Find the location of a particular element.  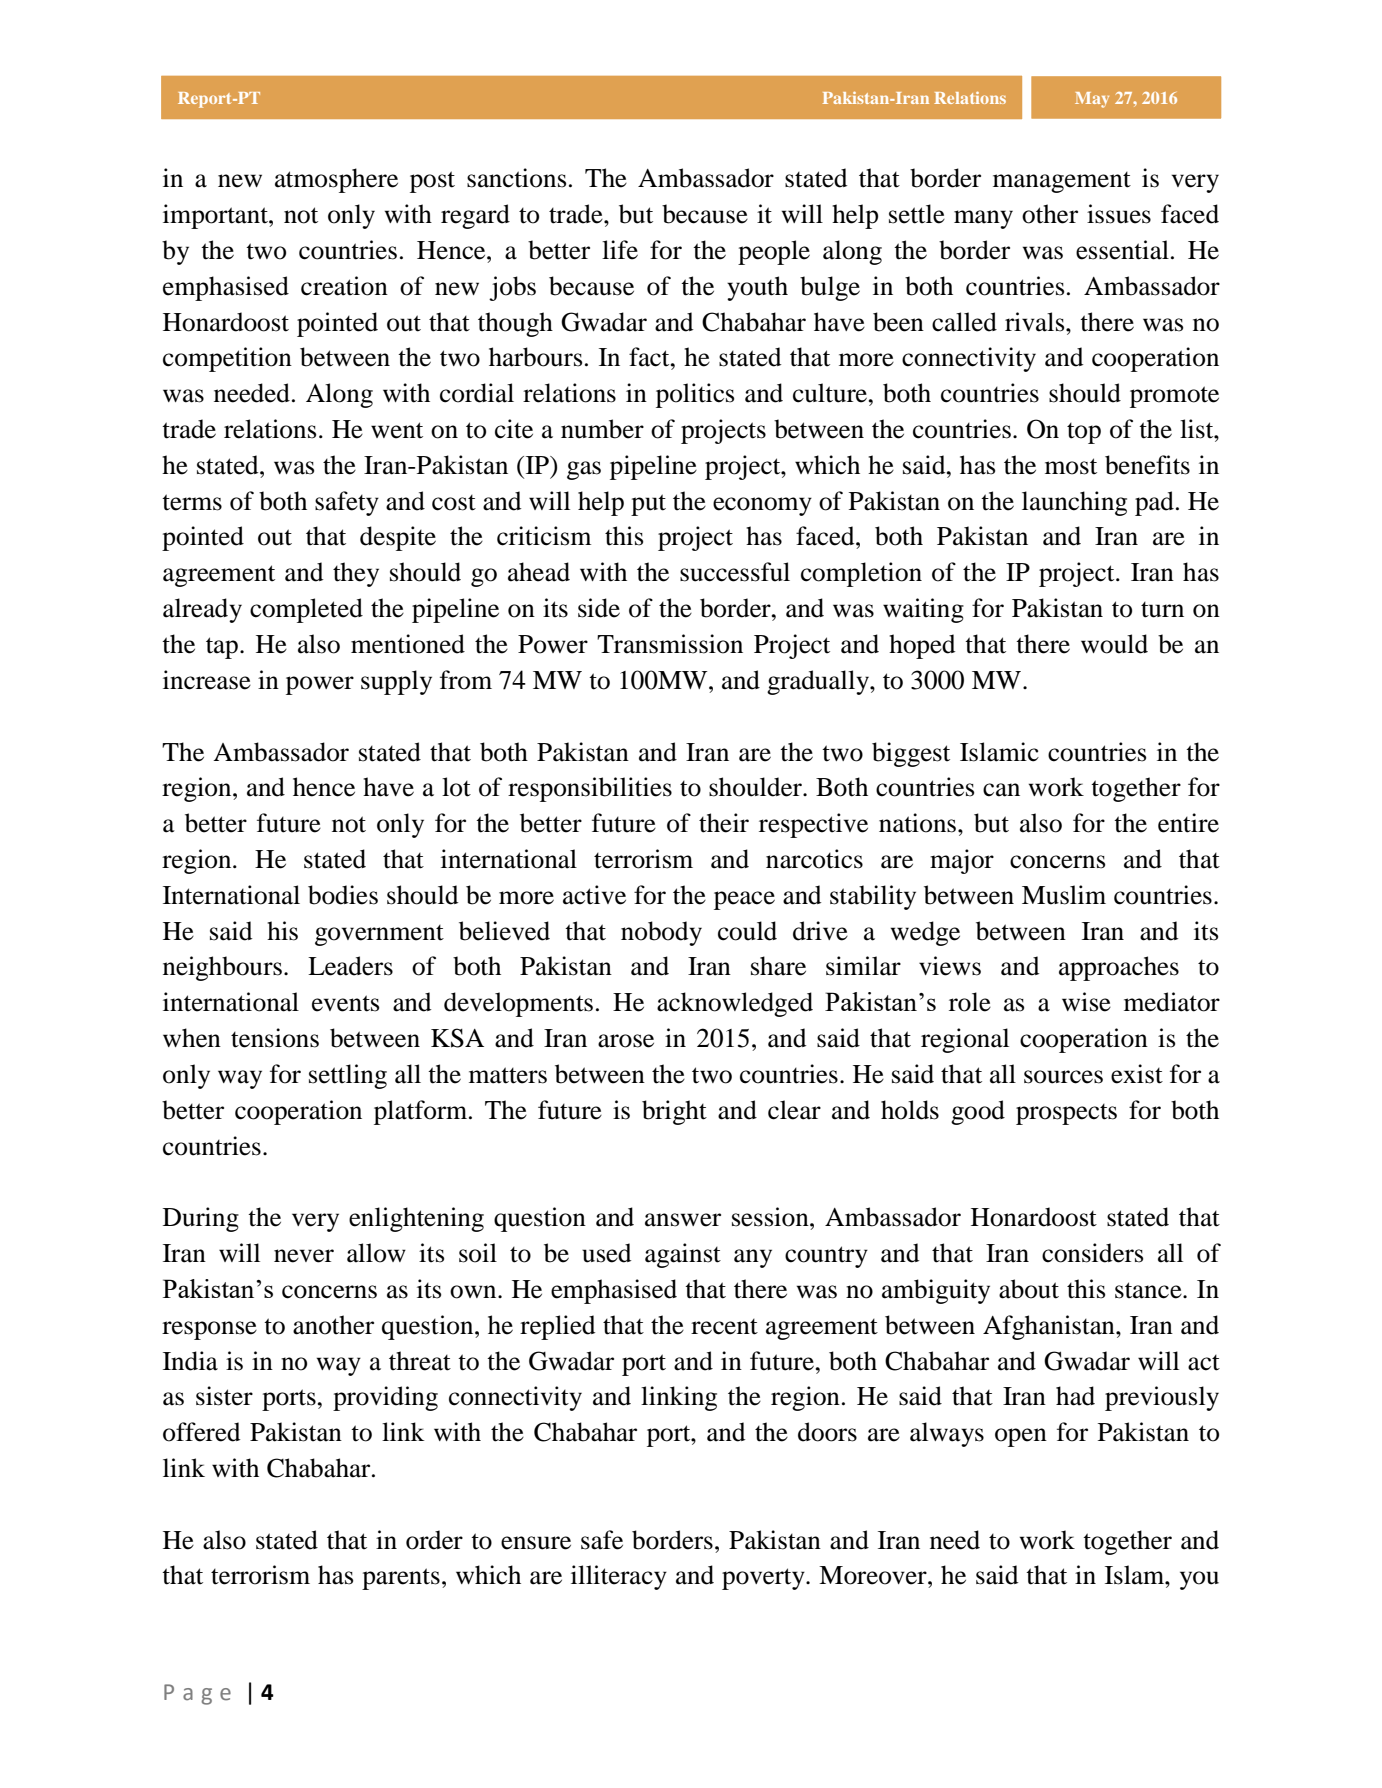

completed is located at coordinates (306, 610).
